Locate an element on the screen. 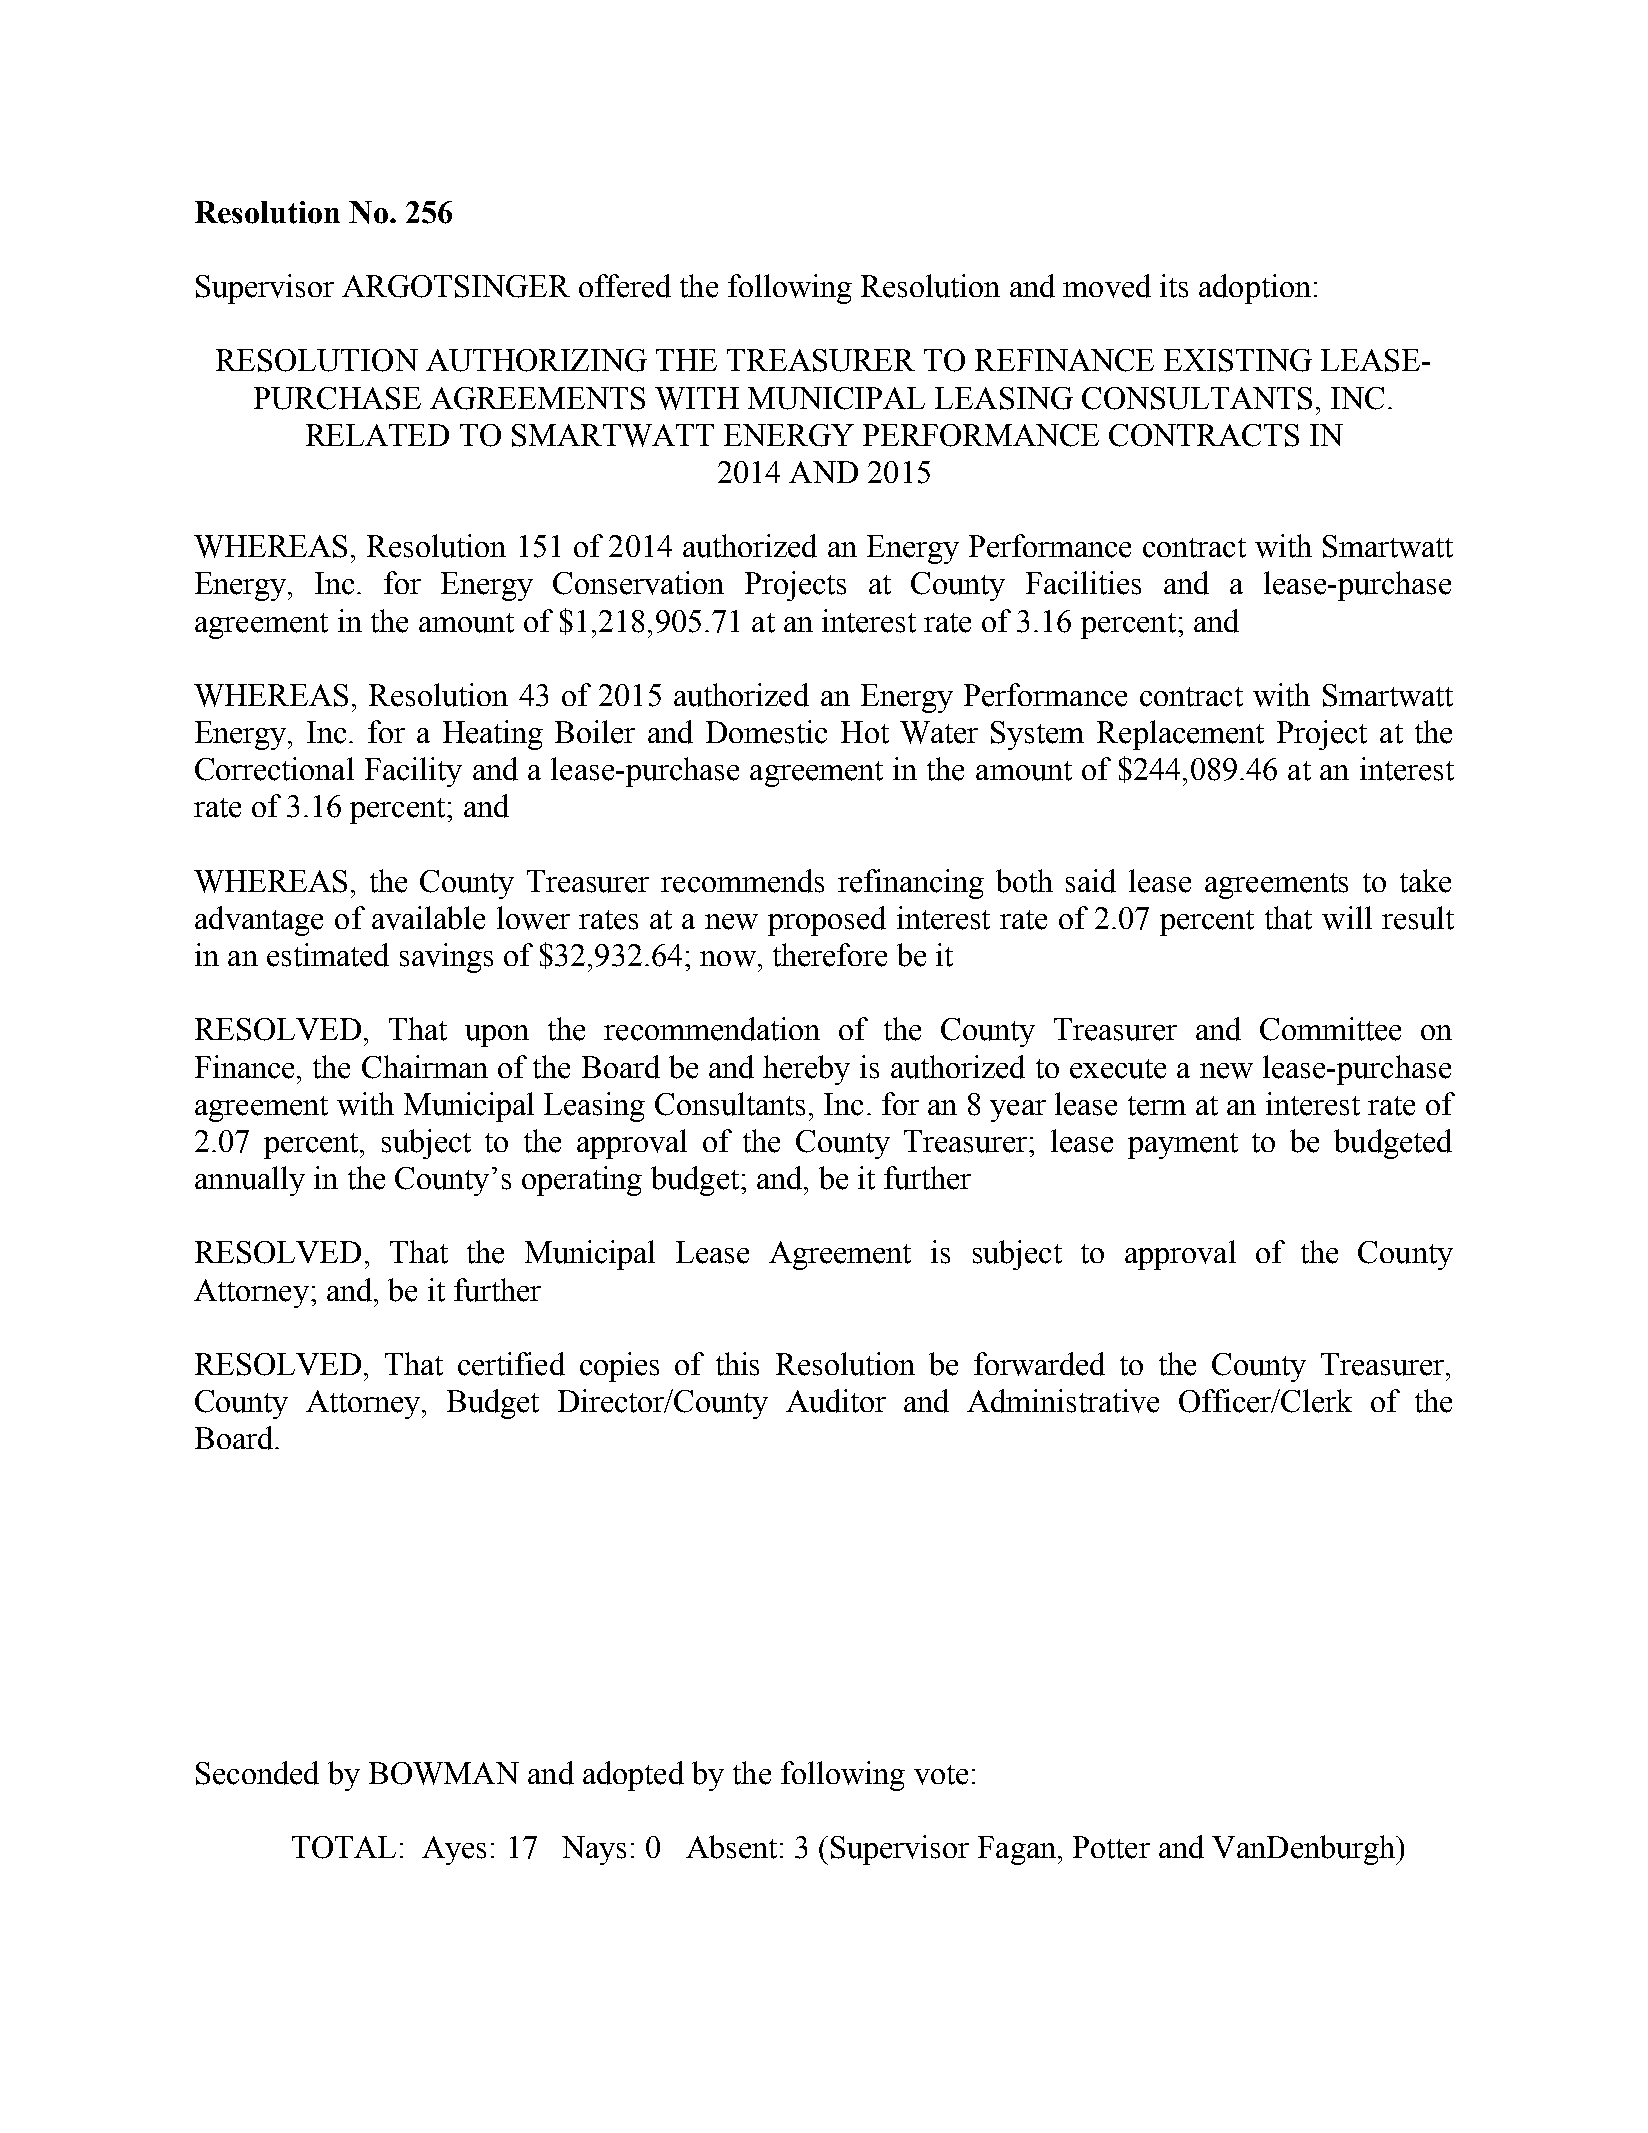 This screenshot has width=1648, height=2133. offered is located at coordinates (625, 286).
